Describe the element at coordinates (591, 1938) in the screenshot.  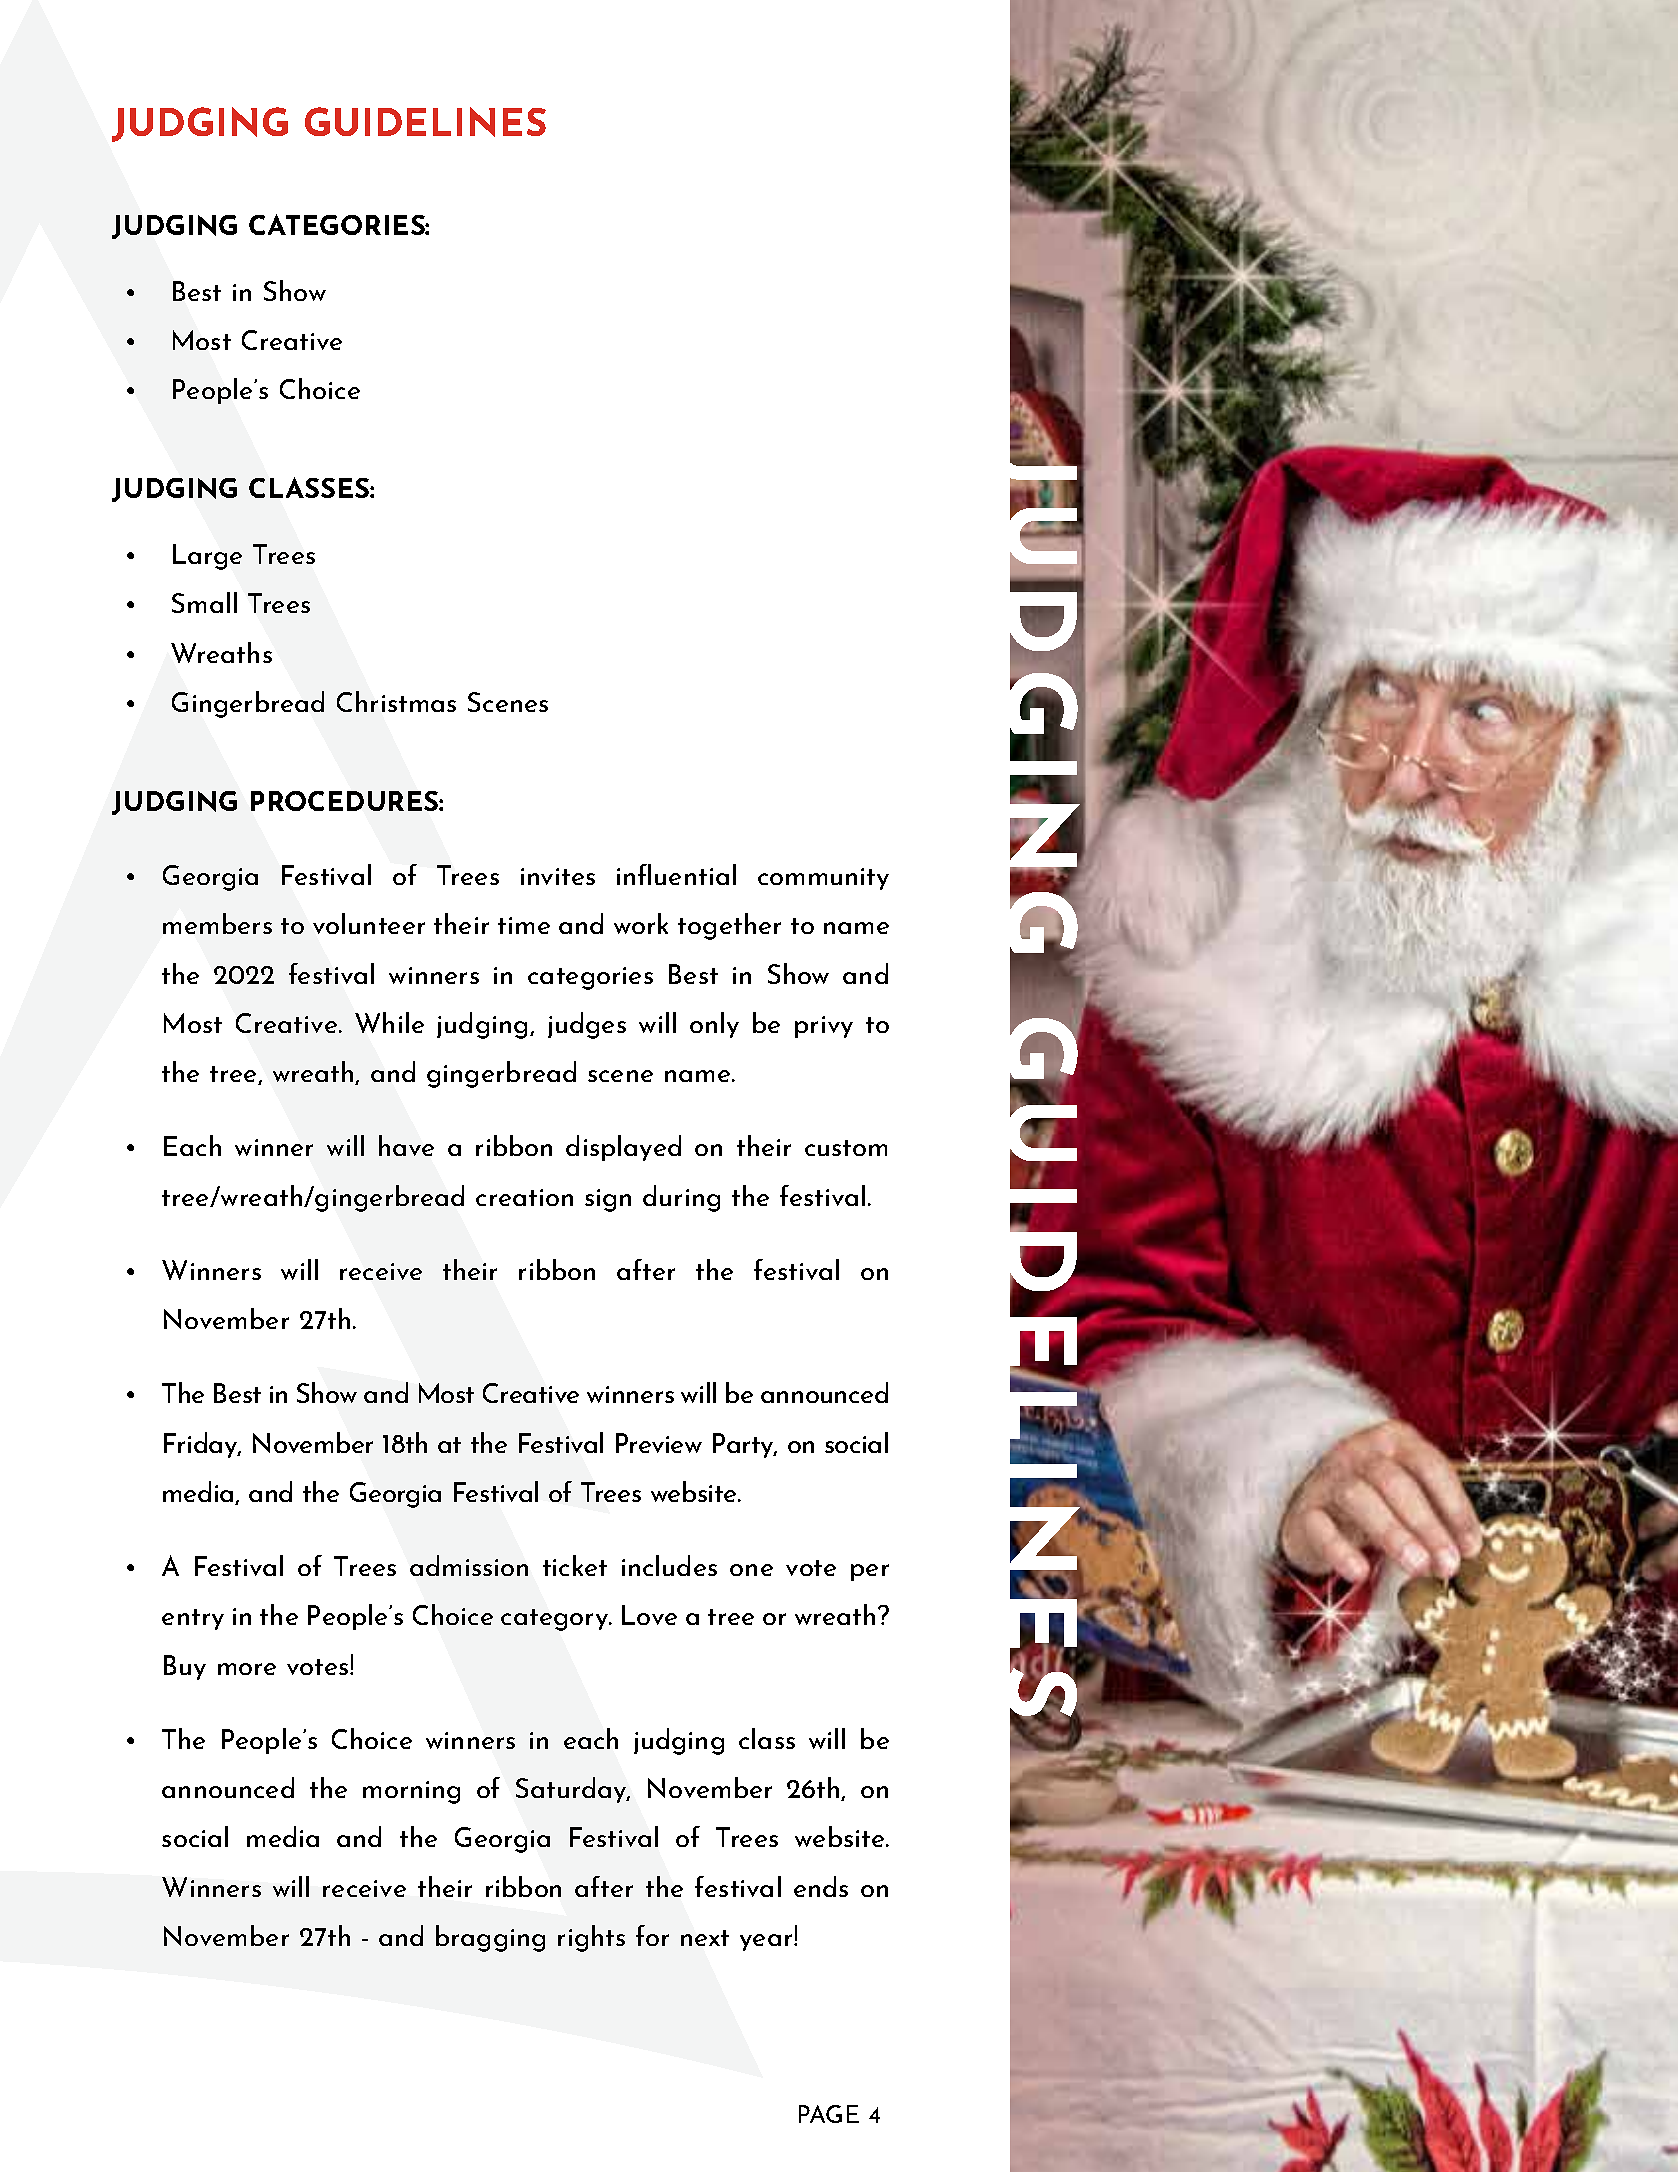
I see `rights` at that location.
